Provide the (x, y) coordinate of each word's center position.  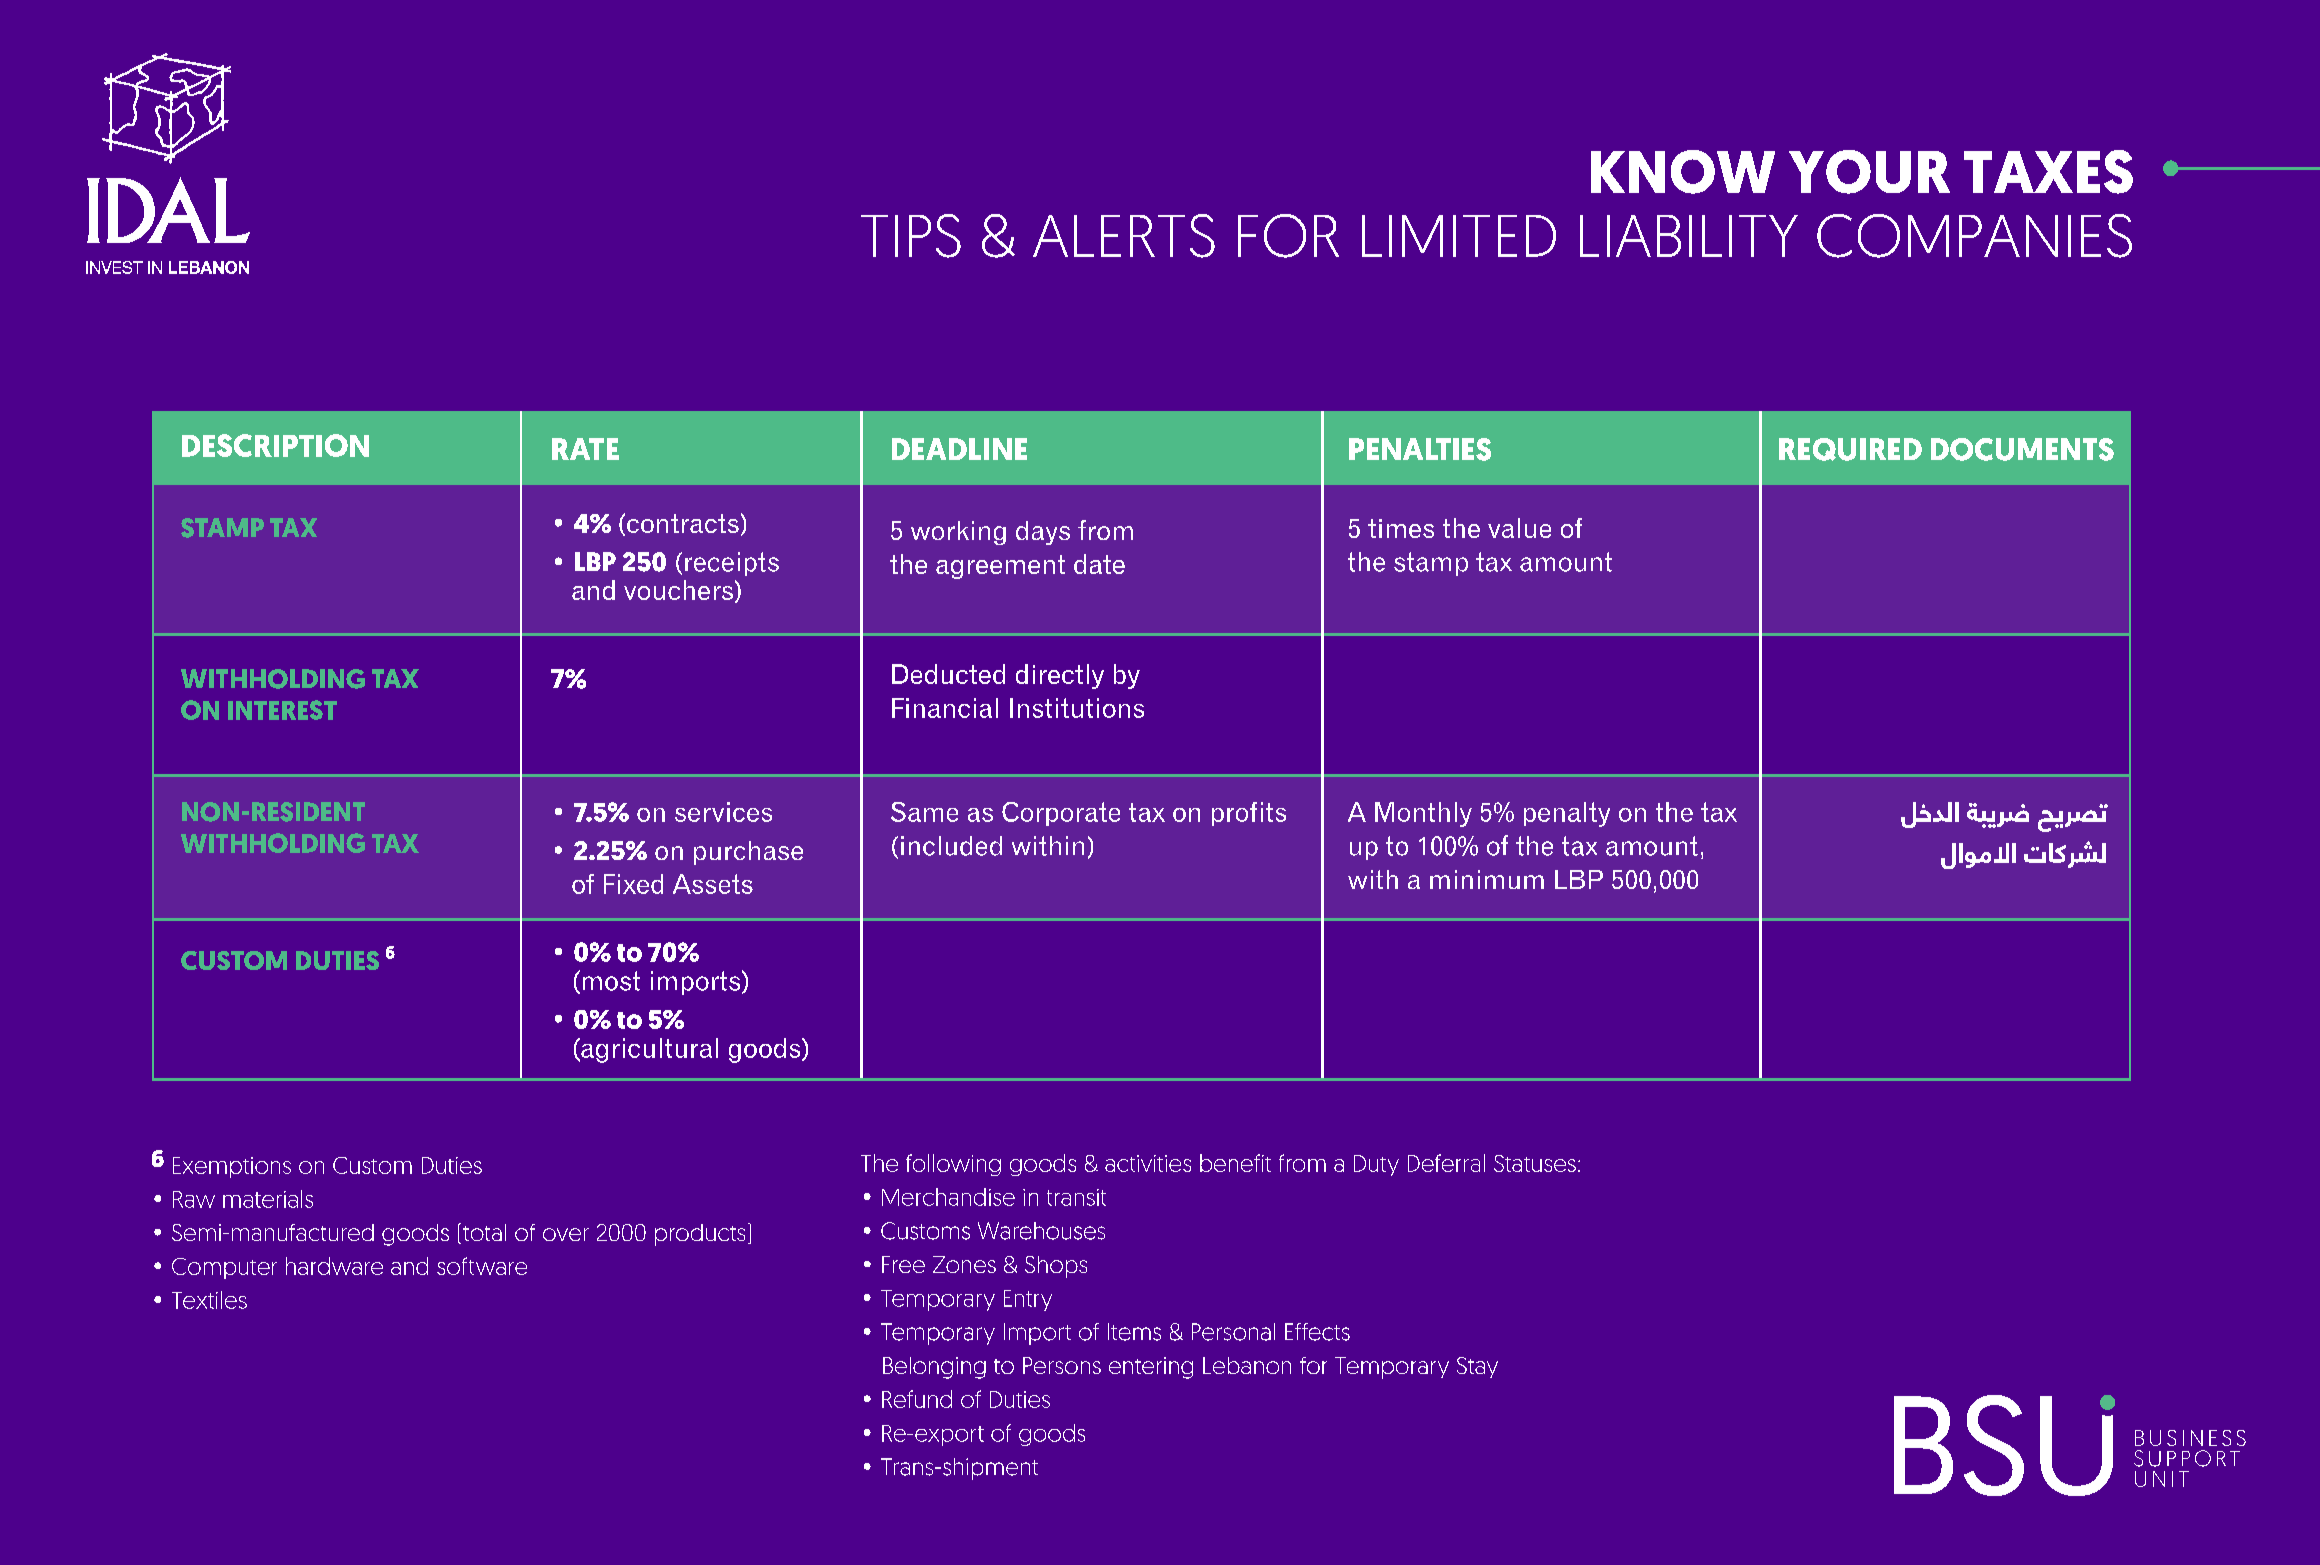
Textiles (209, 1300)
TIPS (911, 236)
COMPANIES (1974, 236)
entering (1151, 1368)
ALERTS (1124, 236)
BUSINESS (2190, 1438)
